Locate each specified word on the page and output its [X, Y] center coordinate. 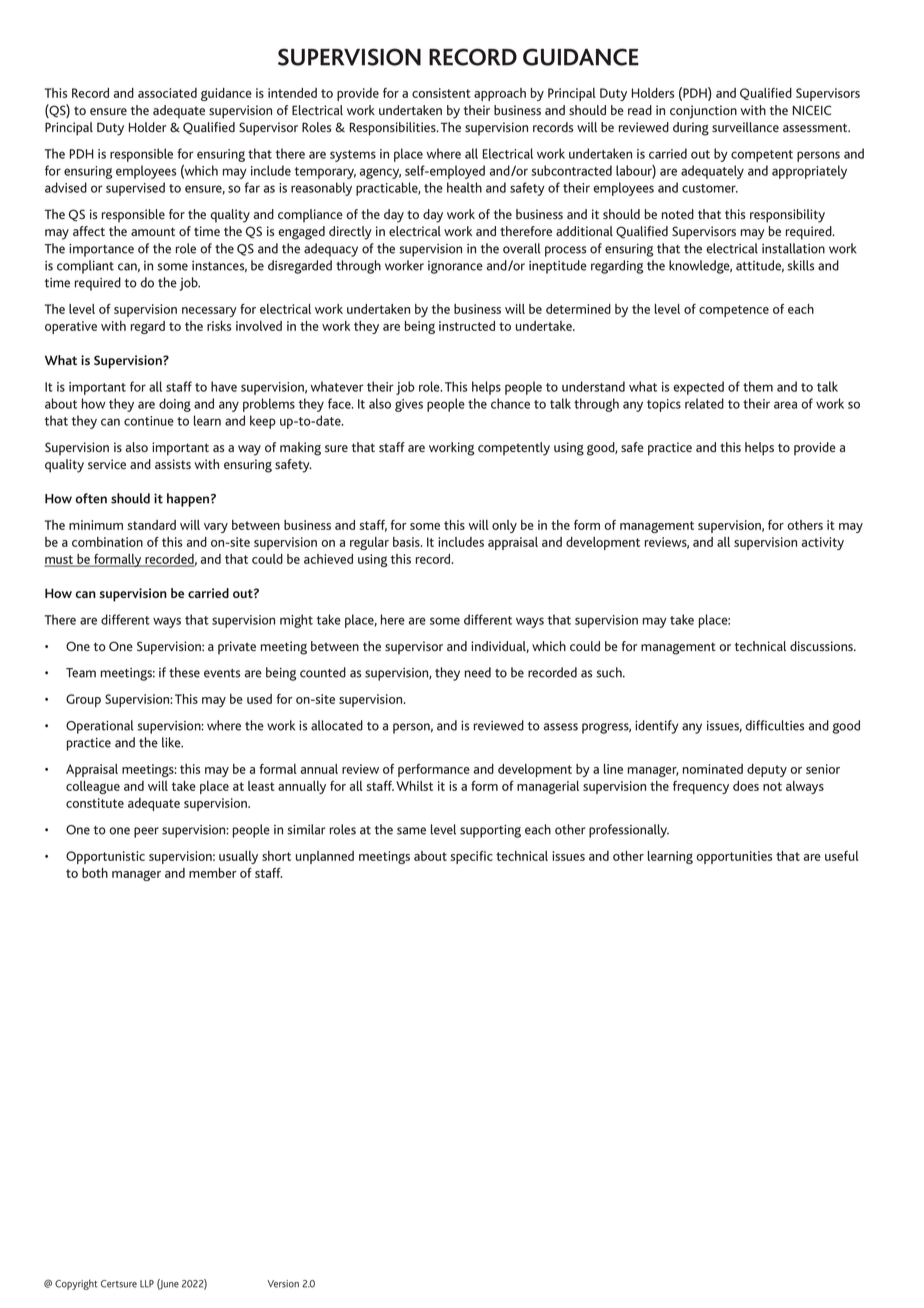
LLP [147, 1284]
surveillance [745, 127]
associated [167, 93]
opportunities [734, 857]
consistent [441, 93]
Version [283, 1284]
